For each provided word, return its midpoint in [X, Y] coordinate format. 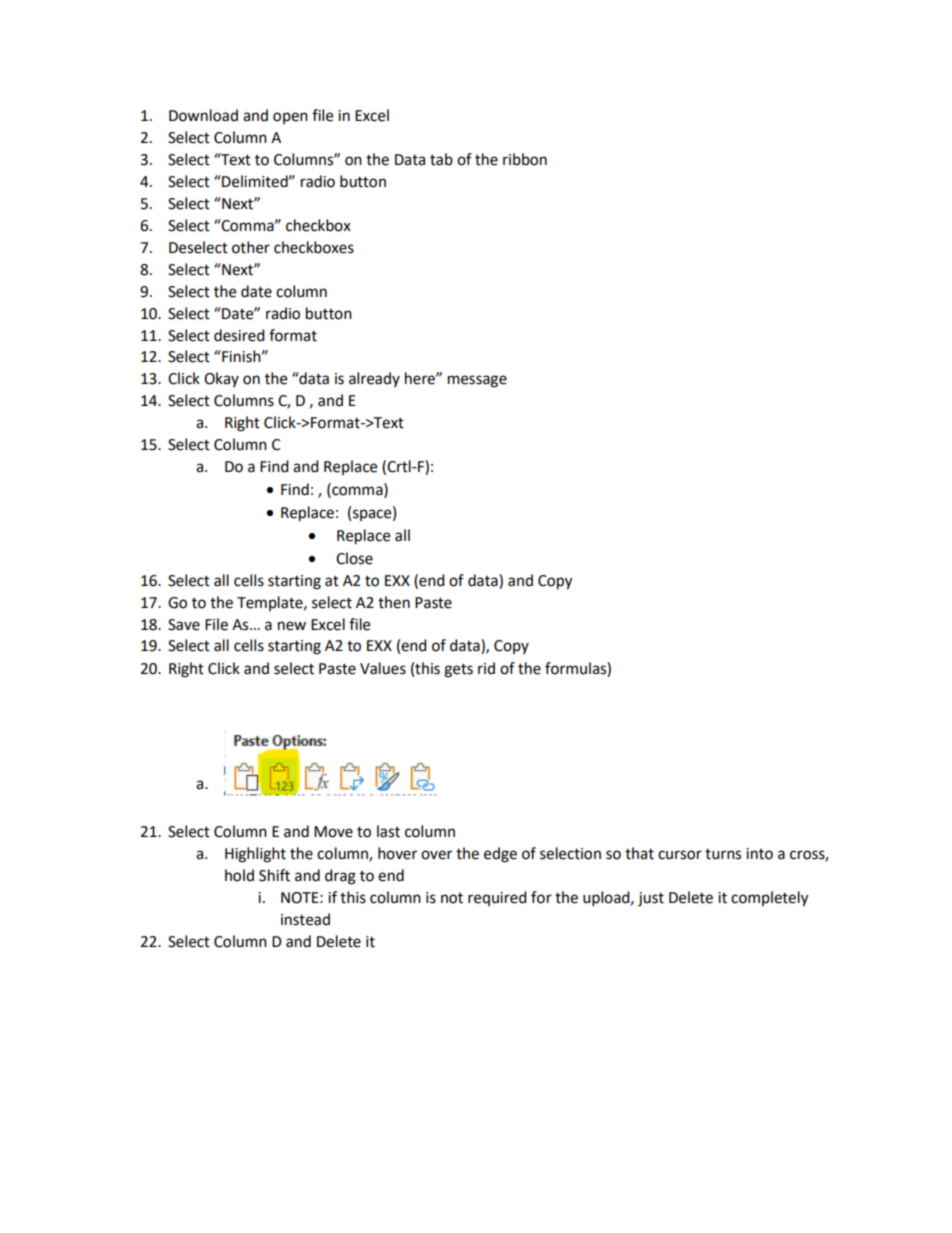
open [290, 118]
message [477, 381]
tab [441, 159]
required [497, 898]
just [651, 899]
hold [239, 875]
